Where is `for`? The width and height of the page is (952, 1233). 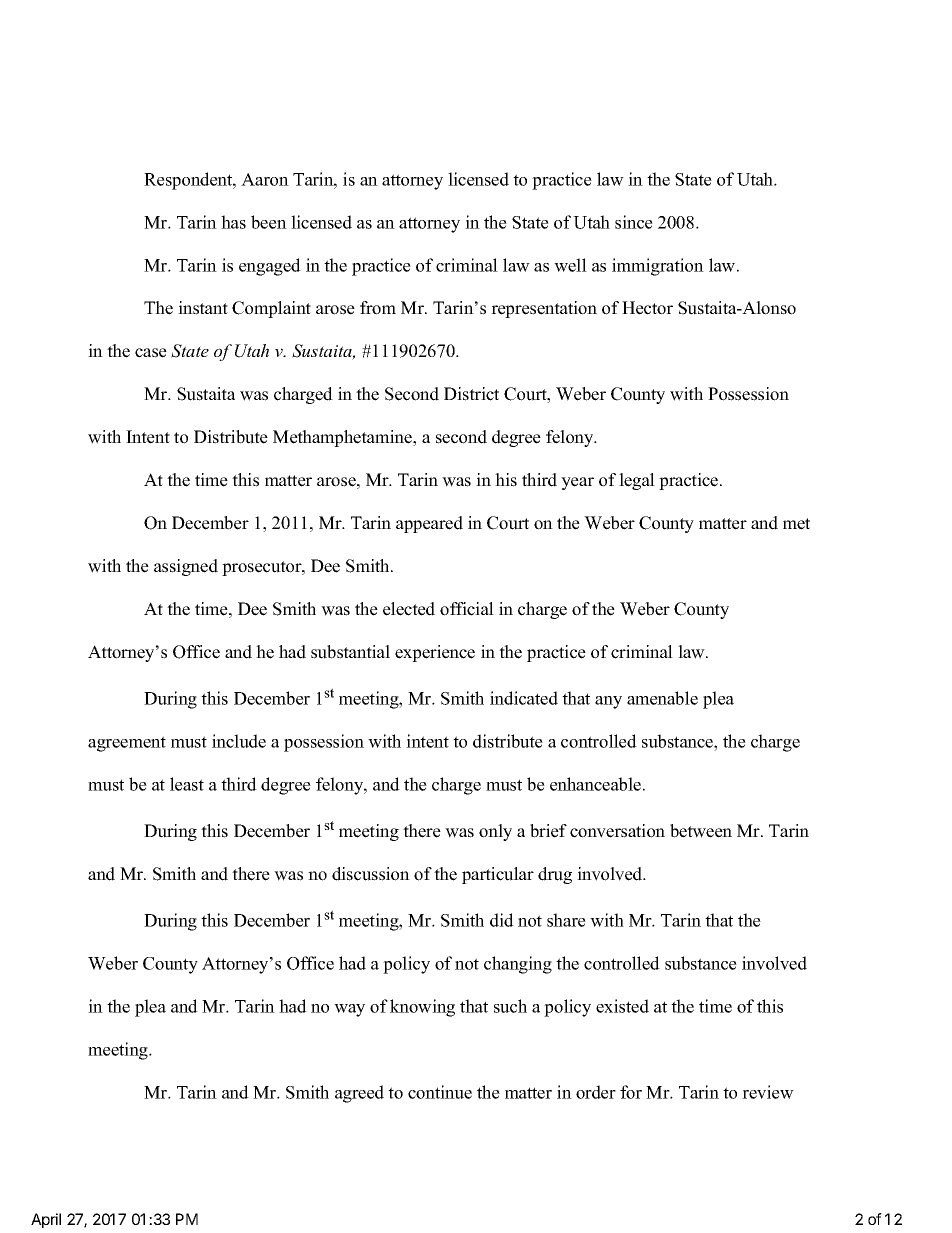
for is located at coordinates (631, 1092).
